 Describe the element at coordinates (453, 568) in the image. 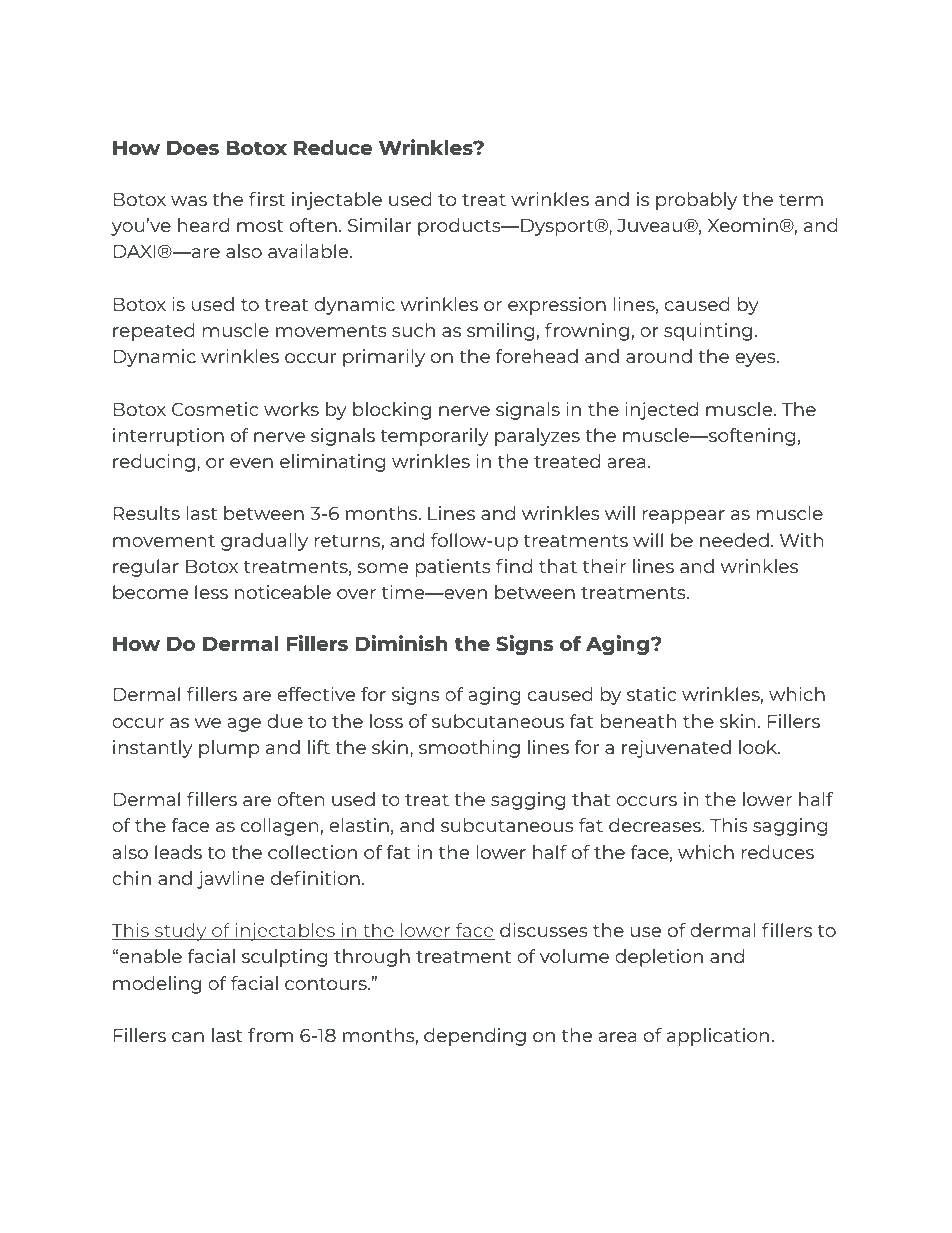

I see `patients` at that location.
